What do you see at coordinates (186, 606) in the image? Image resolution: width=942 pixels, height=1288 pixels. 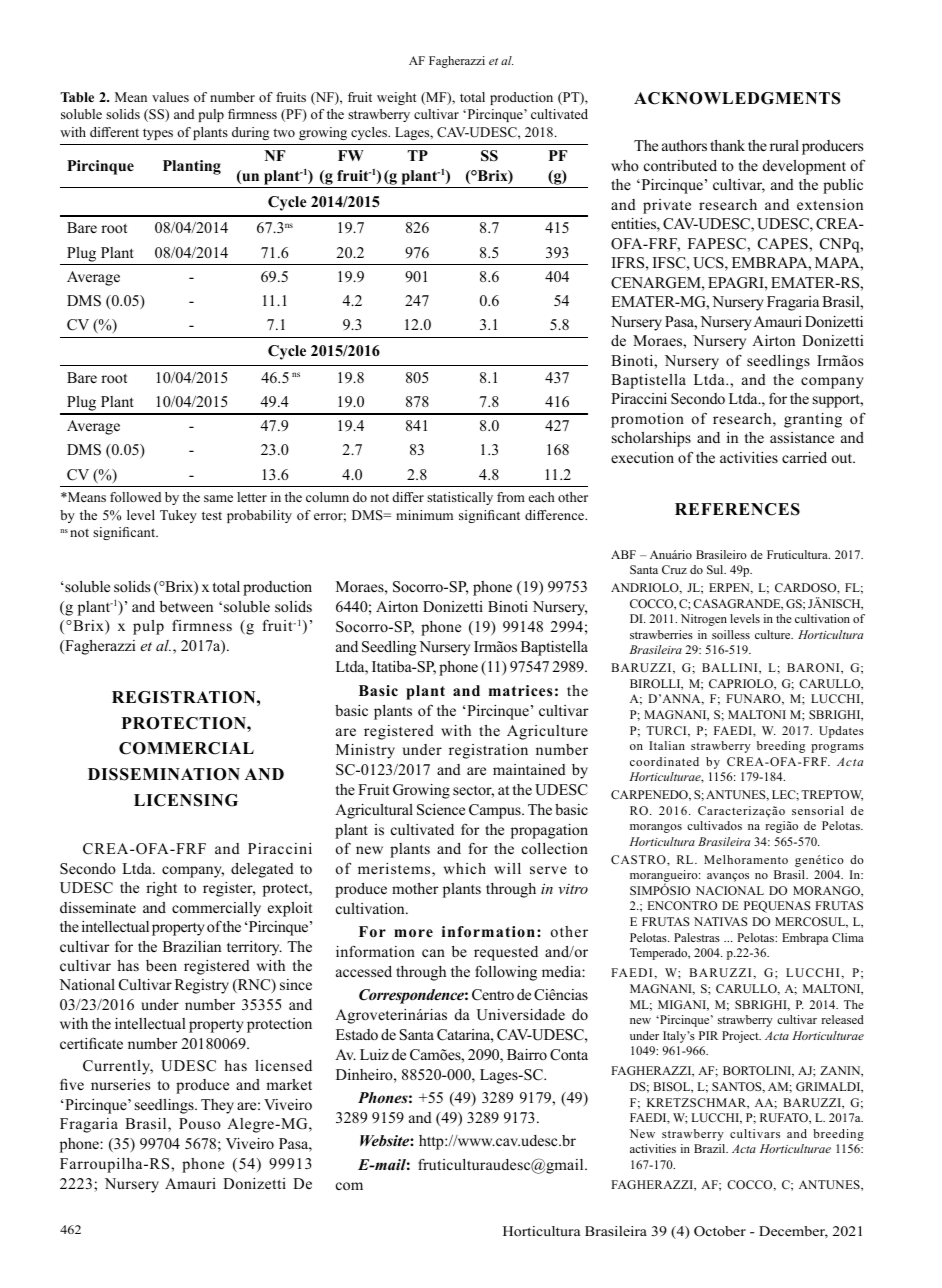 I see `between` at bounding box center [186, 606].
